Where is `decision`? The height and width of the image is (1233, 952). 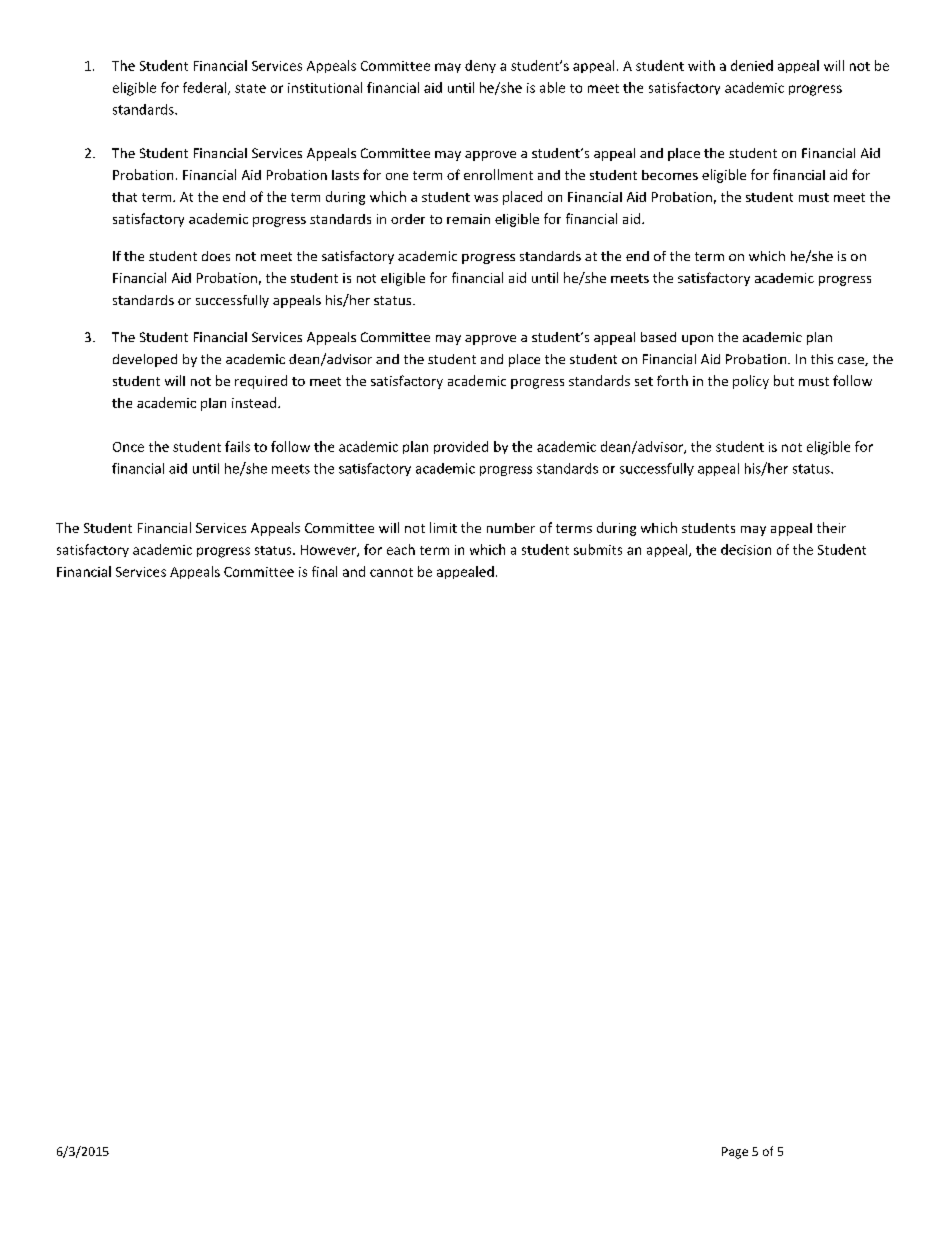 decision is located at coordinates (746, 549).
